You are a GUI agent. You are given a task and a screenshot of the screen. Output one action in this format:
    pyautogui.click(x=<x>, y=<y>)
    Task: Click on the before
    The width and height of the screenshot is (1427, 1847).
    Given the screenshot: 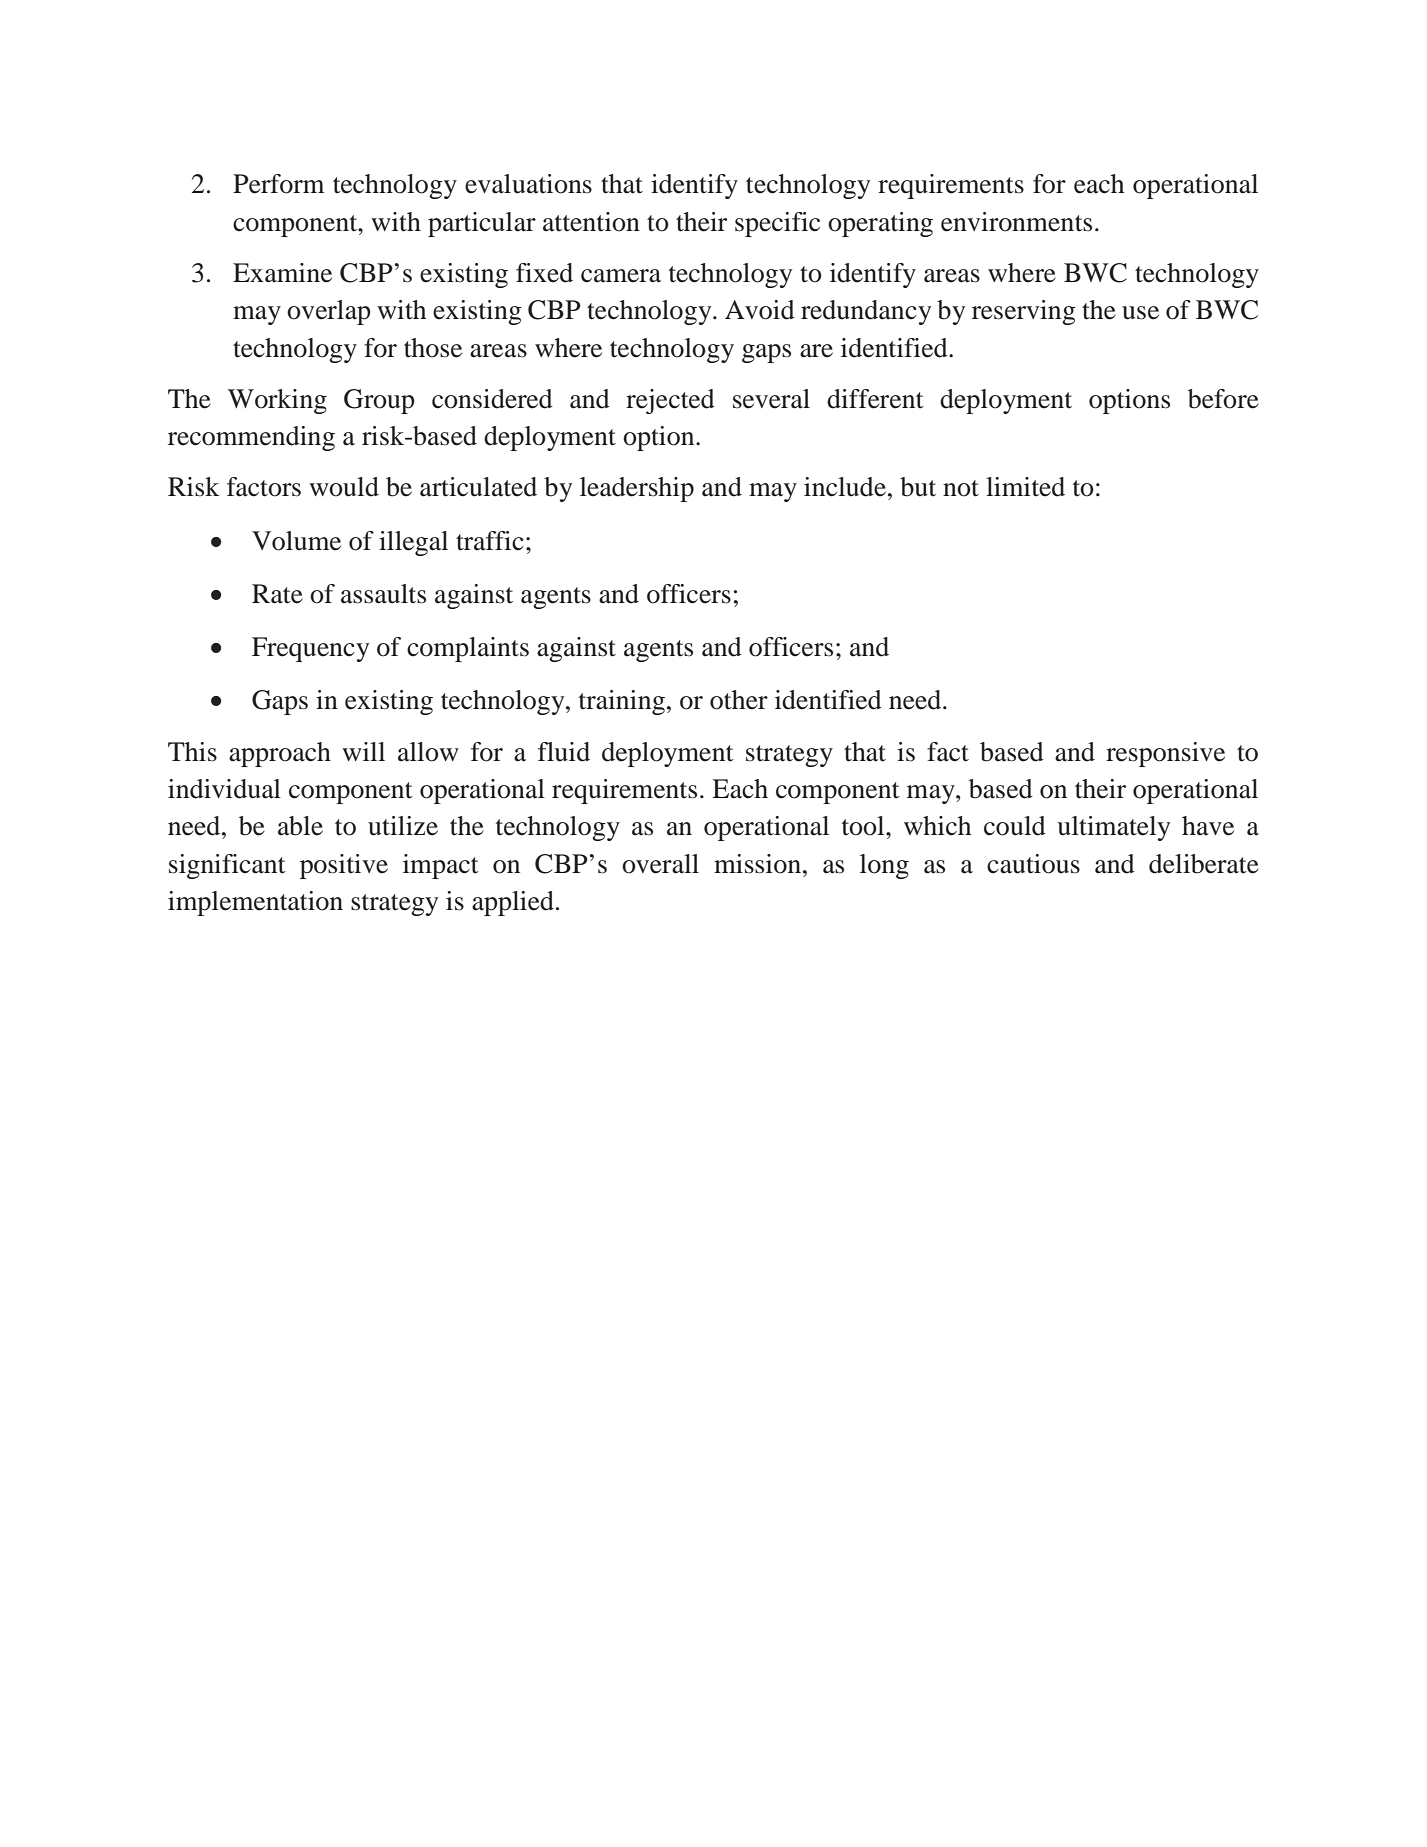 What is the action you would take?
    pyautogui.click(x=1223, y=399)
